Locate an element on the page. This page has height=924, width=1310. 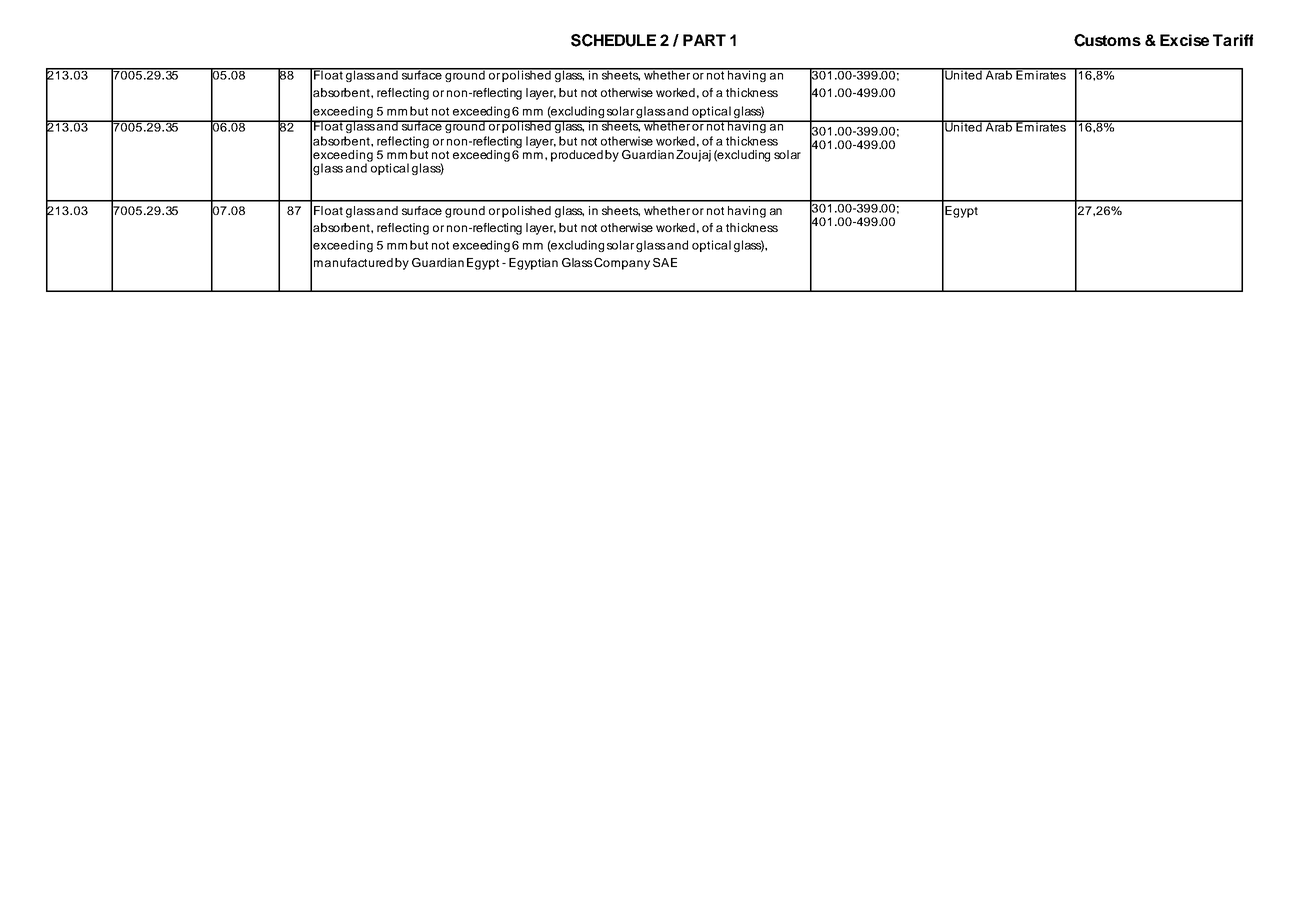
SAE is located at coordinates (665, 262).
